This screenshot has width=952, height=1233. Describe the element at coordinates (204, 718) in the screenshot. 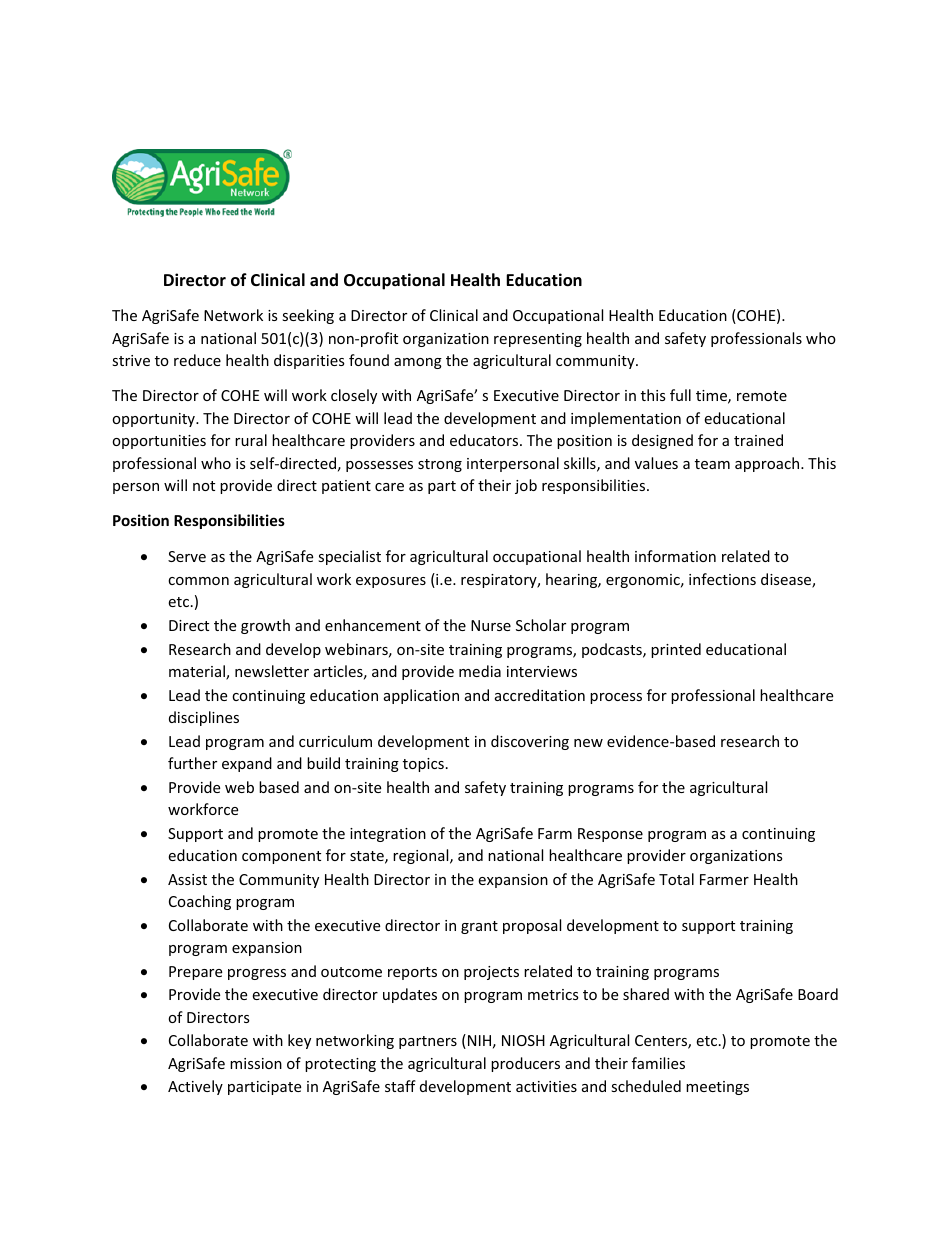

I see `disciplines` at that location.
